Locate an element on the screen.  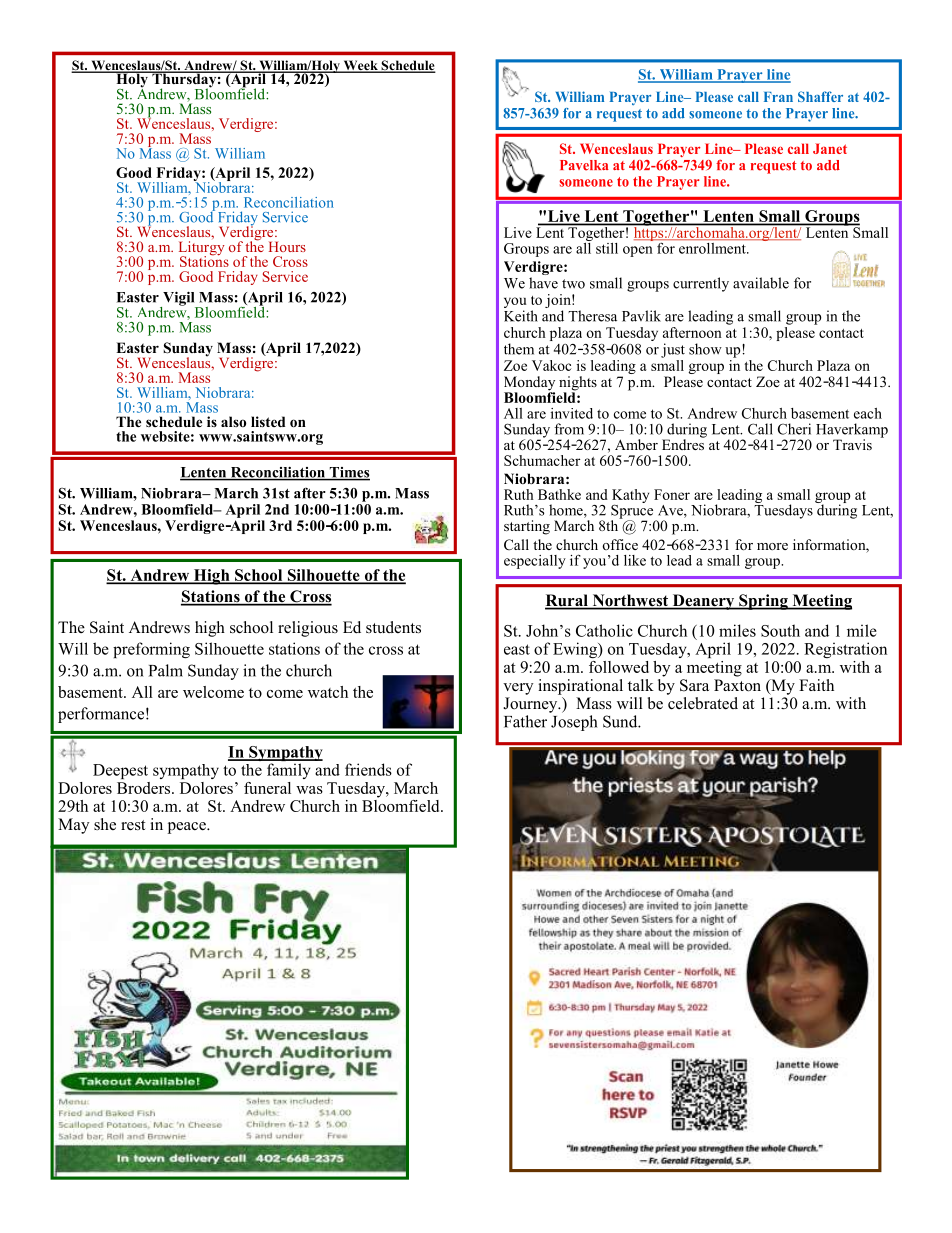
friends is located at coordinates (368, 769).
